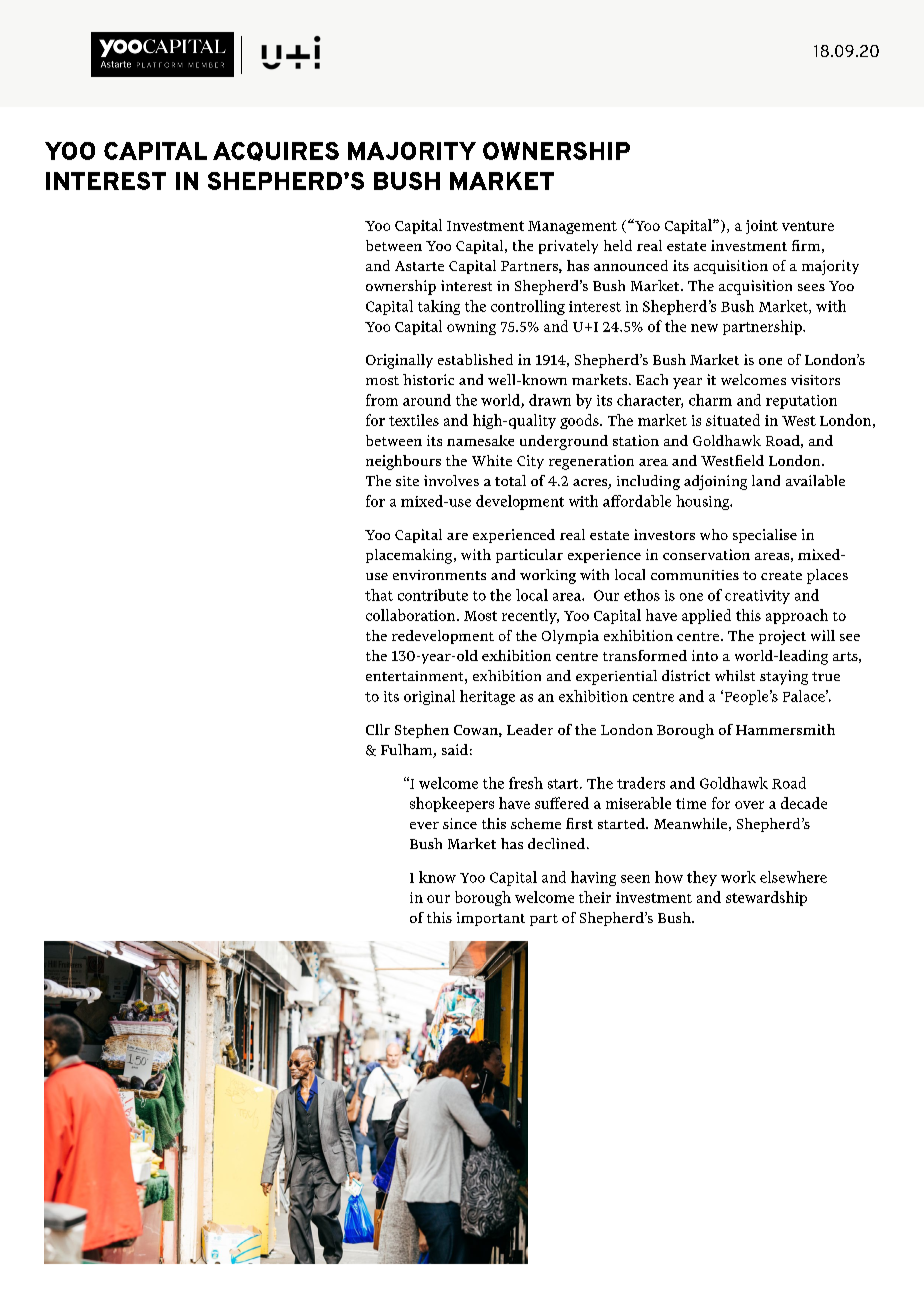 This document has width=924, height=1308. What do you see at coordinates (757, 597) in the document?
I see `creativity` at bounding box center [757, 597].
